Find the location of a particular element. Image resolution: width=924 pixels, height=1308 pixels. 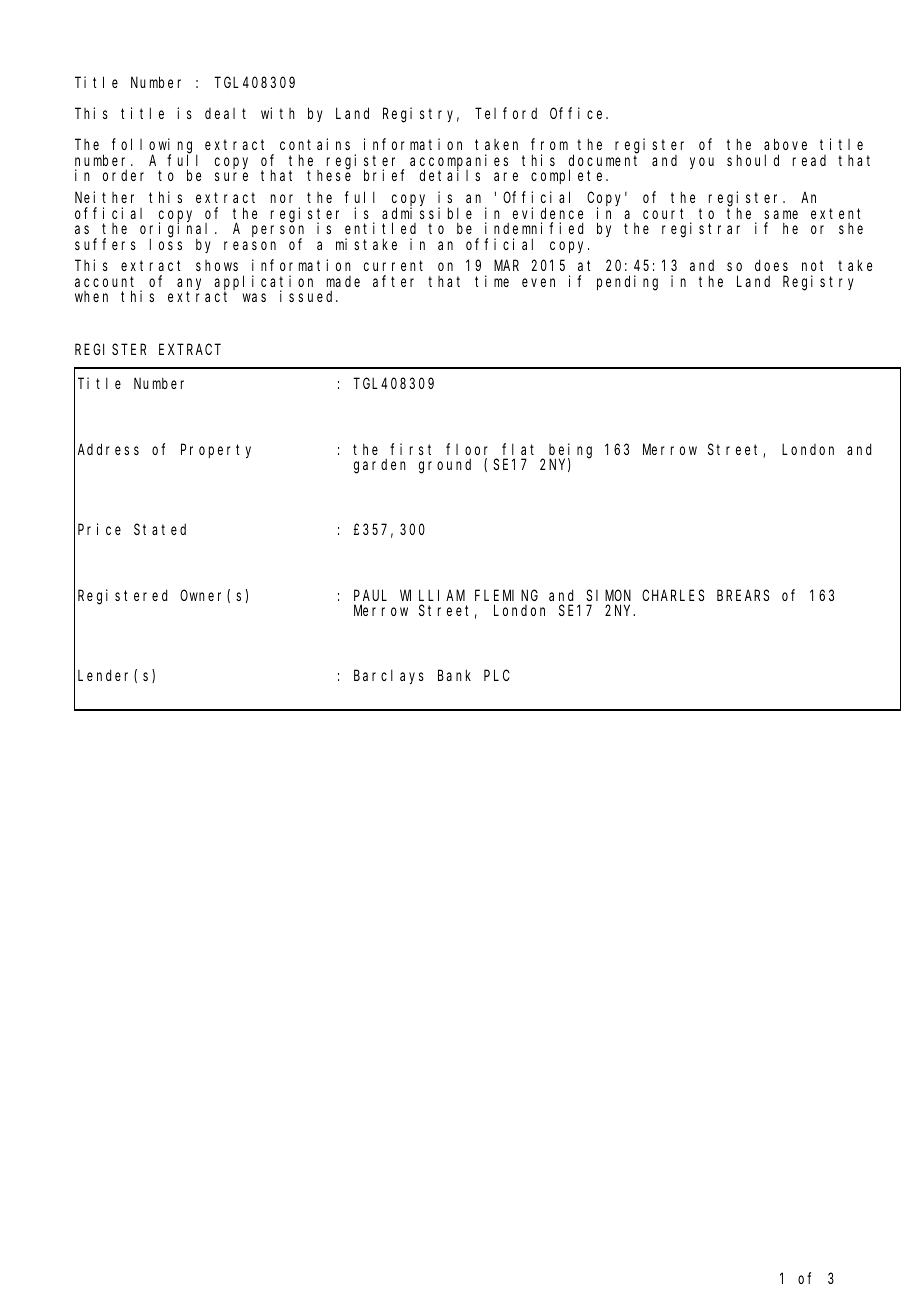

Office is located at coordinates (578, 113).
